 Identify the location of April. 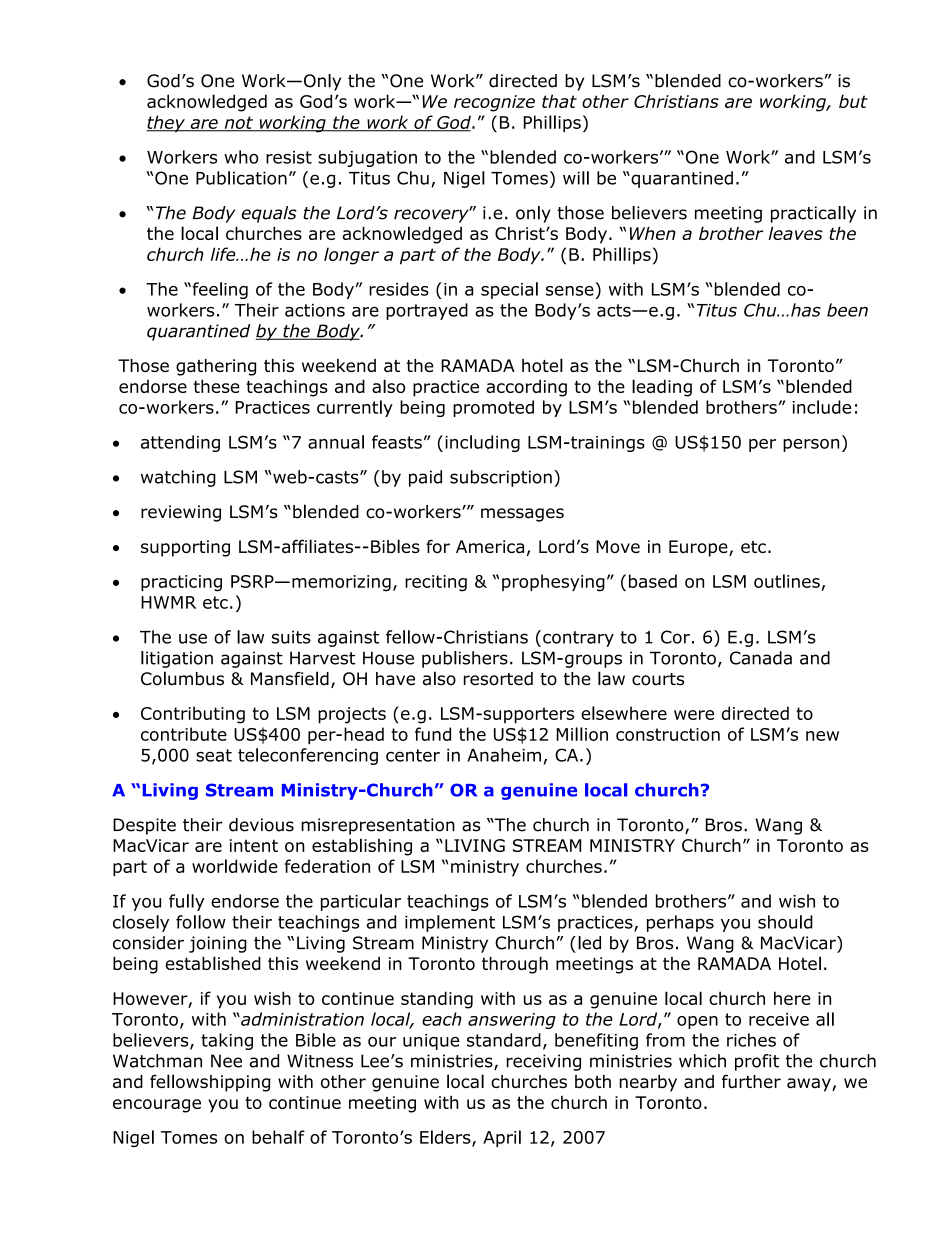
(502, 1138).
